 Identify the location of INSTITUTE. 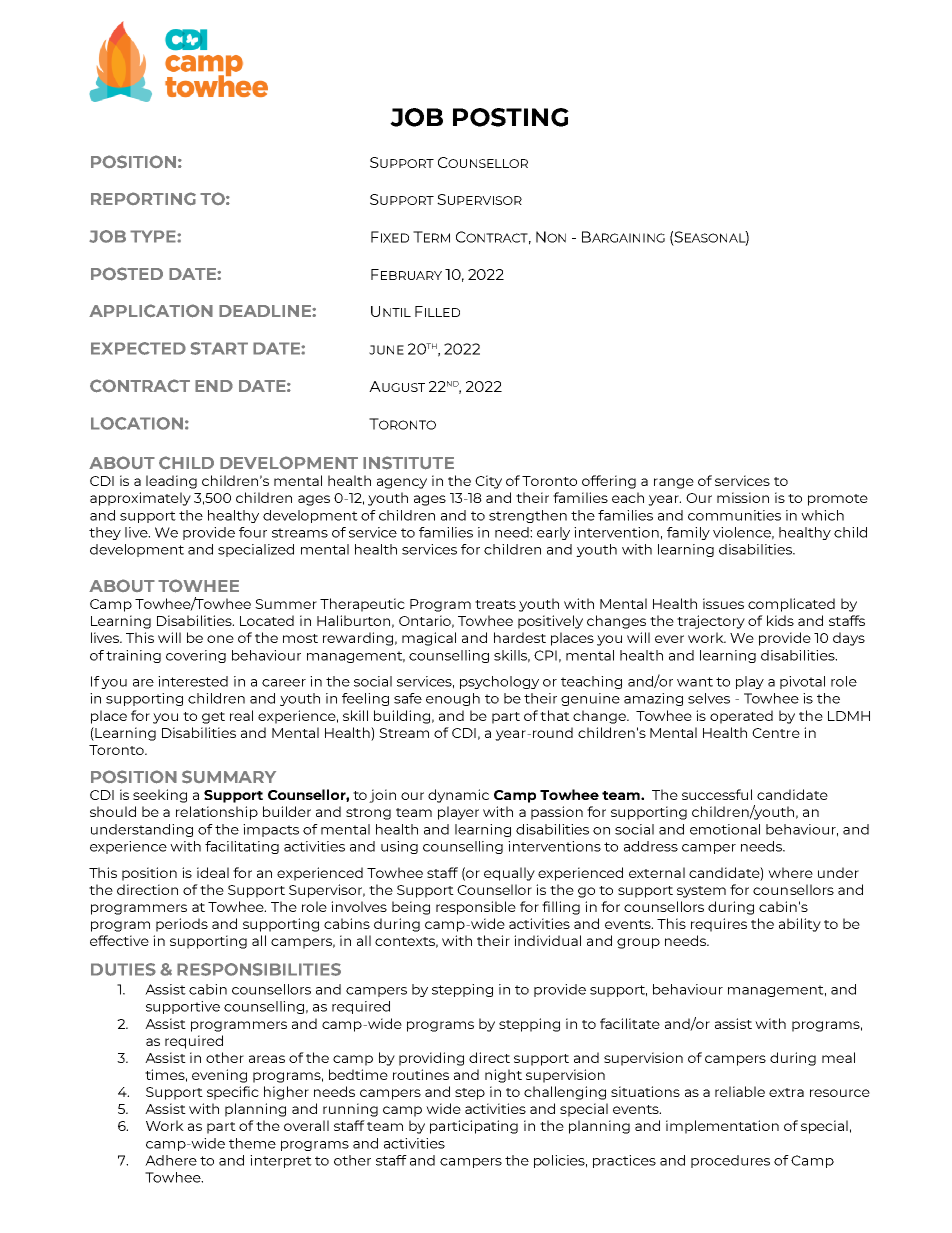
(408, 463).
